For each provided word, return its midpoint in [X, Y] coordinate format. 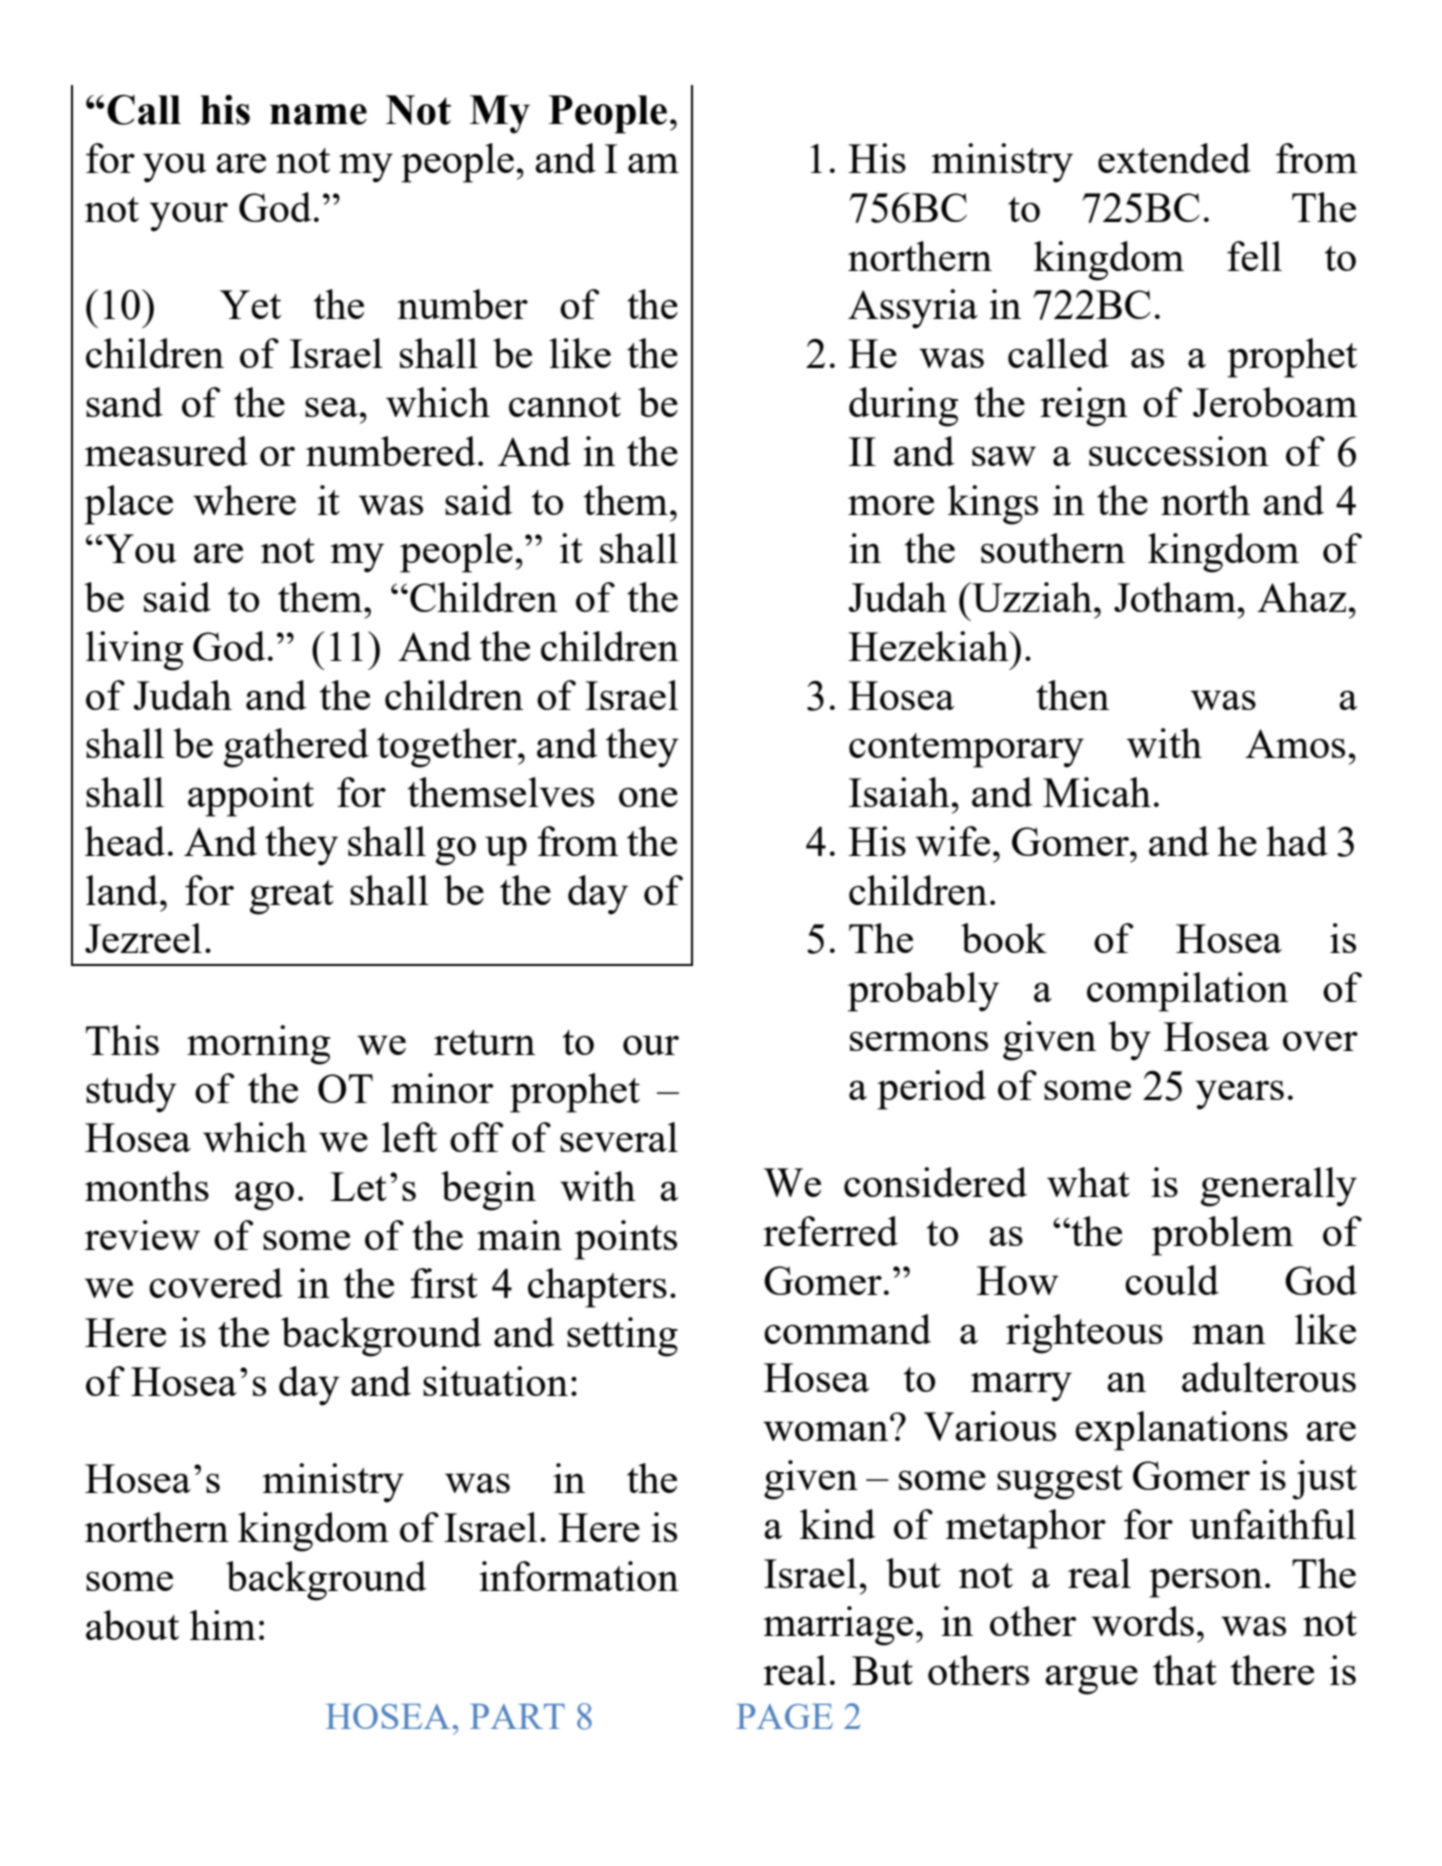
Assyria [913, 309]
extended [1174, 158]
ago [264, 1196]
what [1088, 1182]
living [134, 651]
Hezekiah [929, 646]
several [619, 1137]
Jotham [1175, 597]
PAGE [784, 1716]
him [223, 1625]
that [1185, 1670]
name [318, 114]
